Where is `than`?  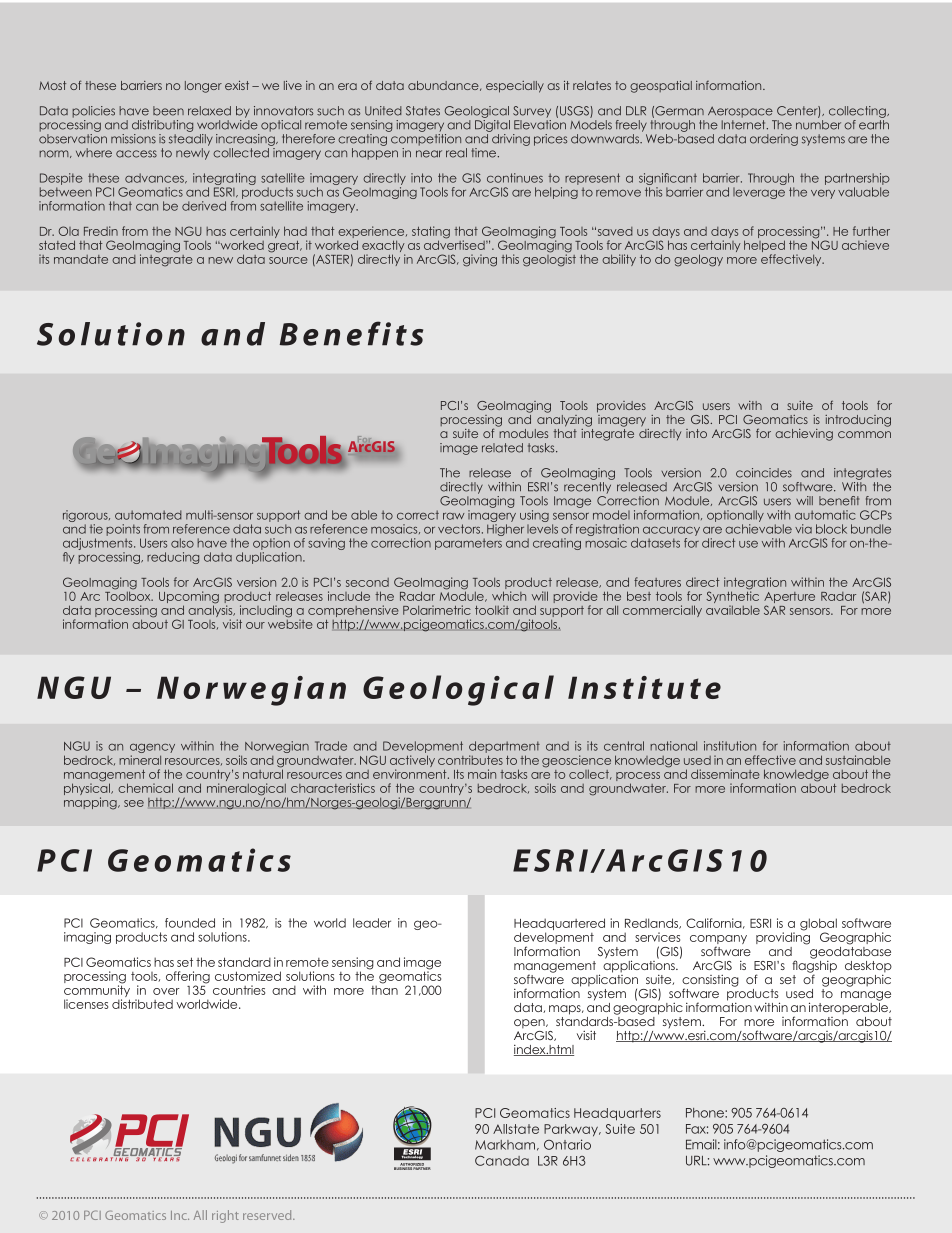 than is located at coordinates (384, 989).
